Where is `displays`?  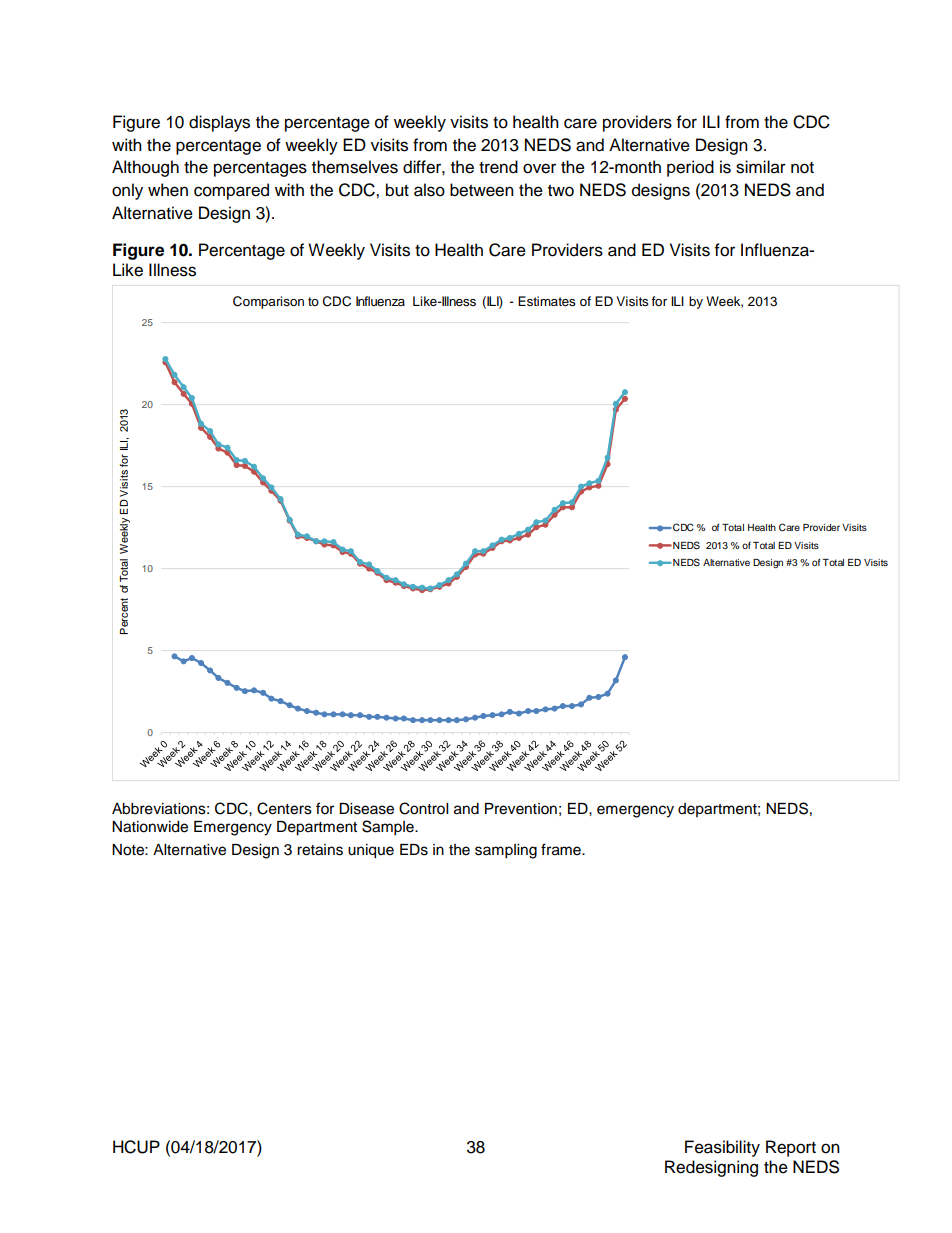
displays is located at coordinates (219, 123).
